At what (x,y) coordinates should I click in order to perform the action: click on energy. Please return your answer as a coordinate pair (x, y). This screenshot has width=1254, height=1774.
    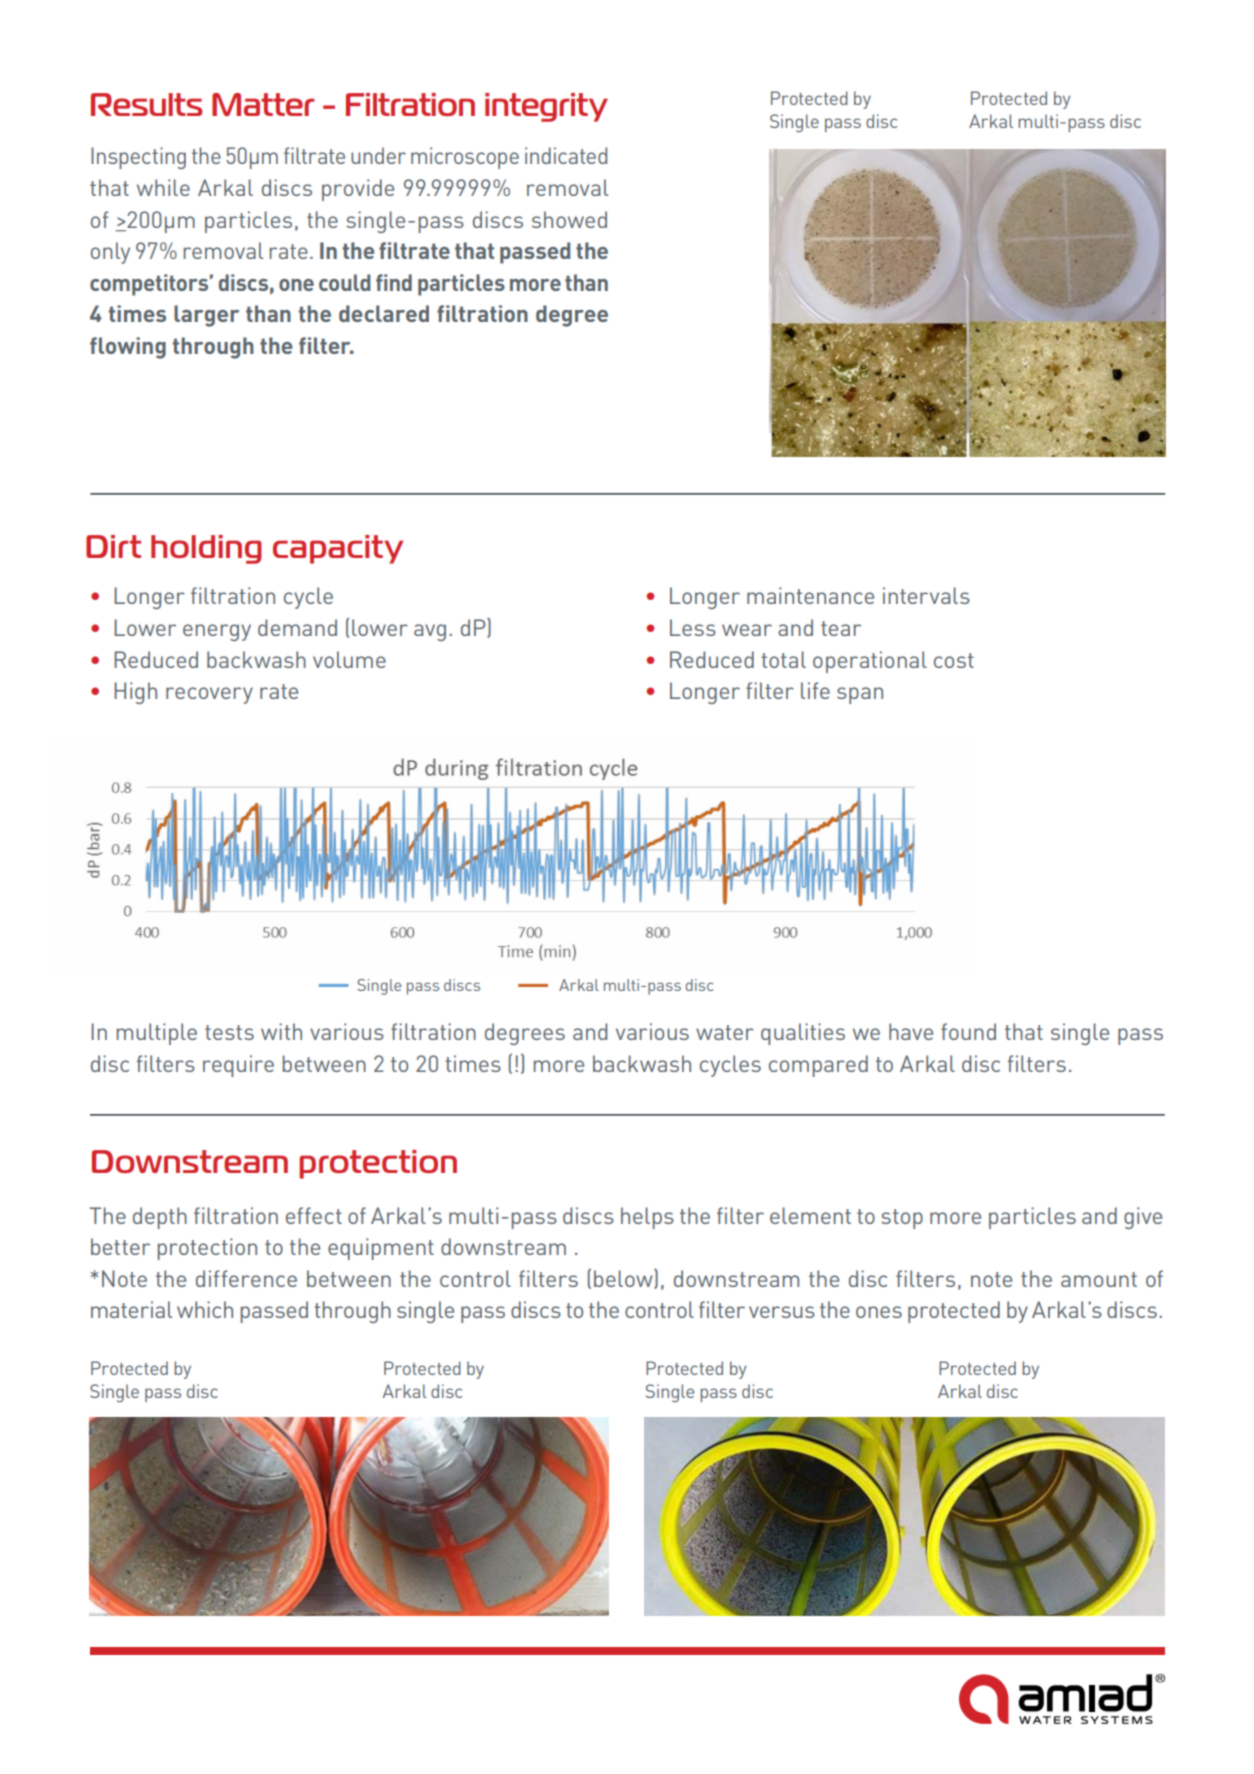
    Looking at the image, I should click on (217, 632).
